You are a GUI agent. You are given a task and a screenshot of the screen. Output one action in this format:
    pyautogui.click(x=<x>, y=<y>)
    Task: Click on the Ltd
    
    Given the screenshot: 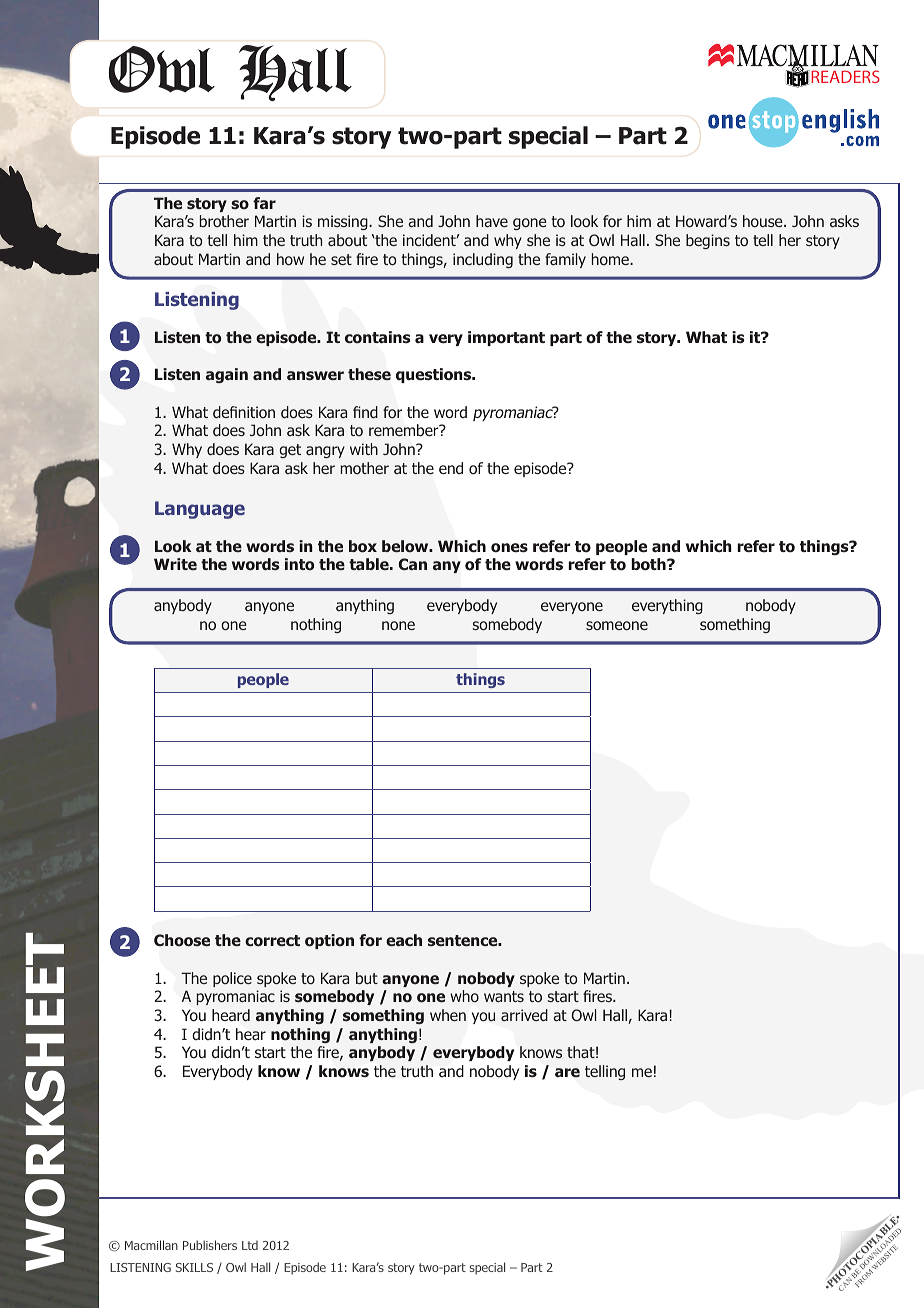 What is the action you would take?
    pyautogui.click(x=250, y=1245)
